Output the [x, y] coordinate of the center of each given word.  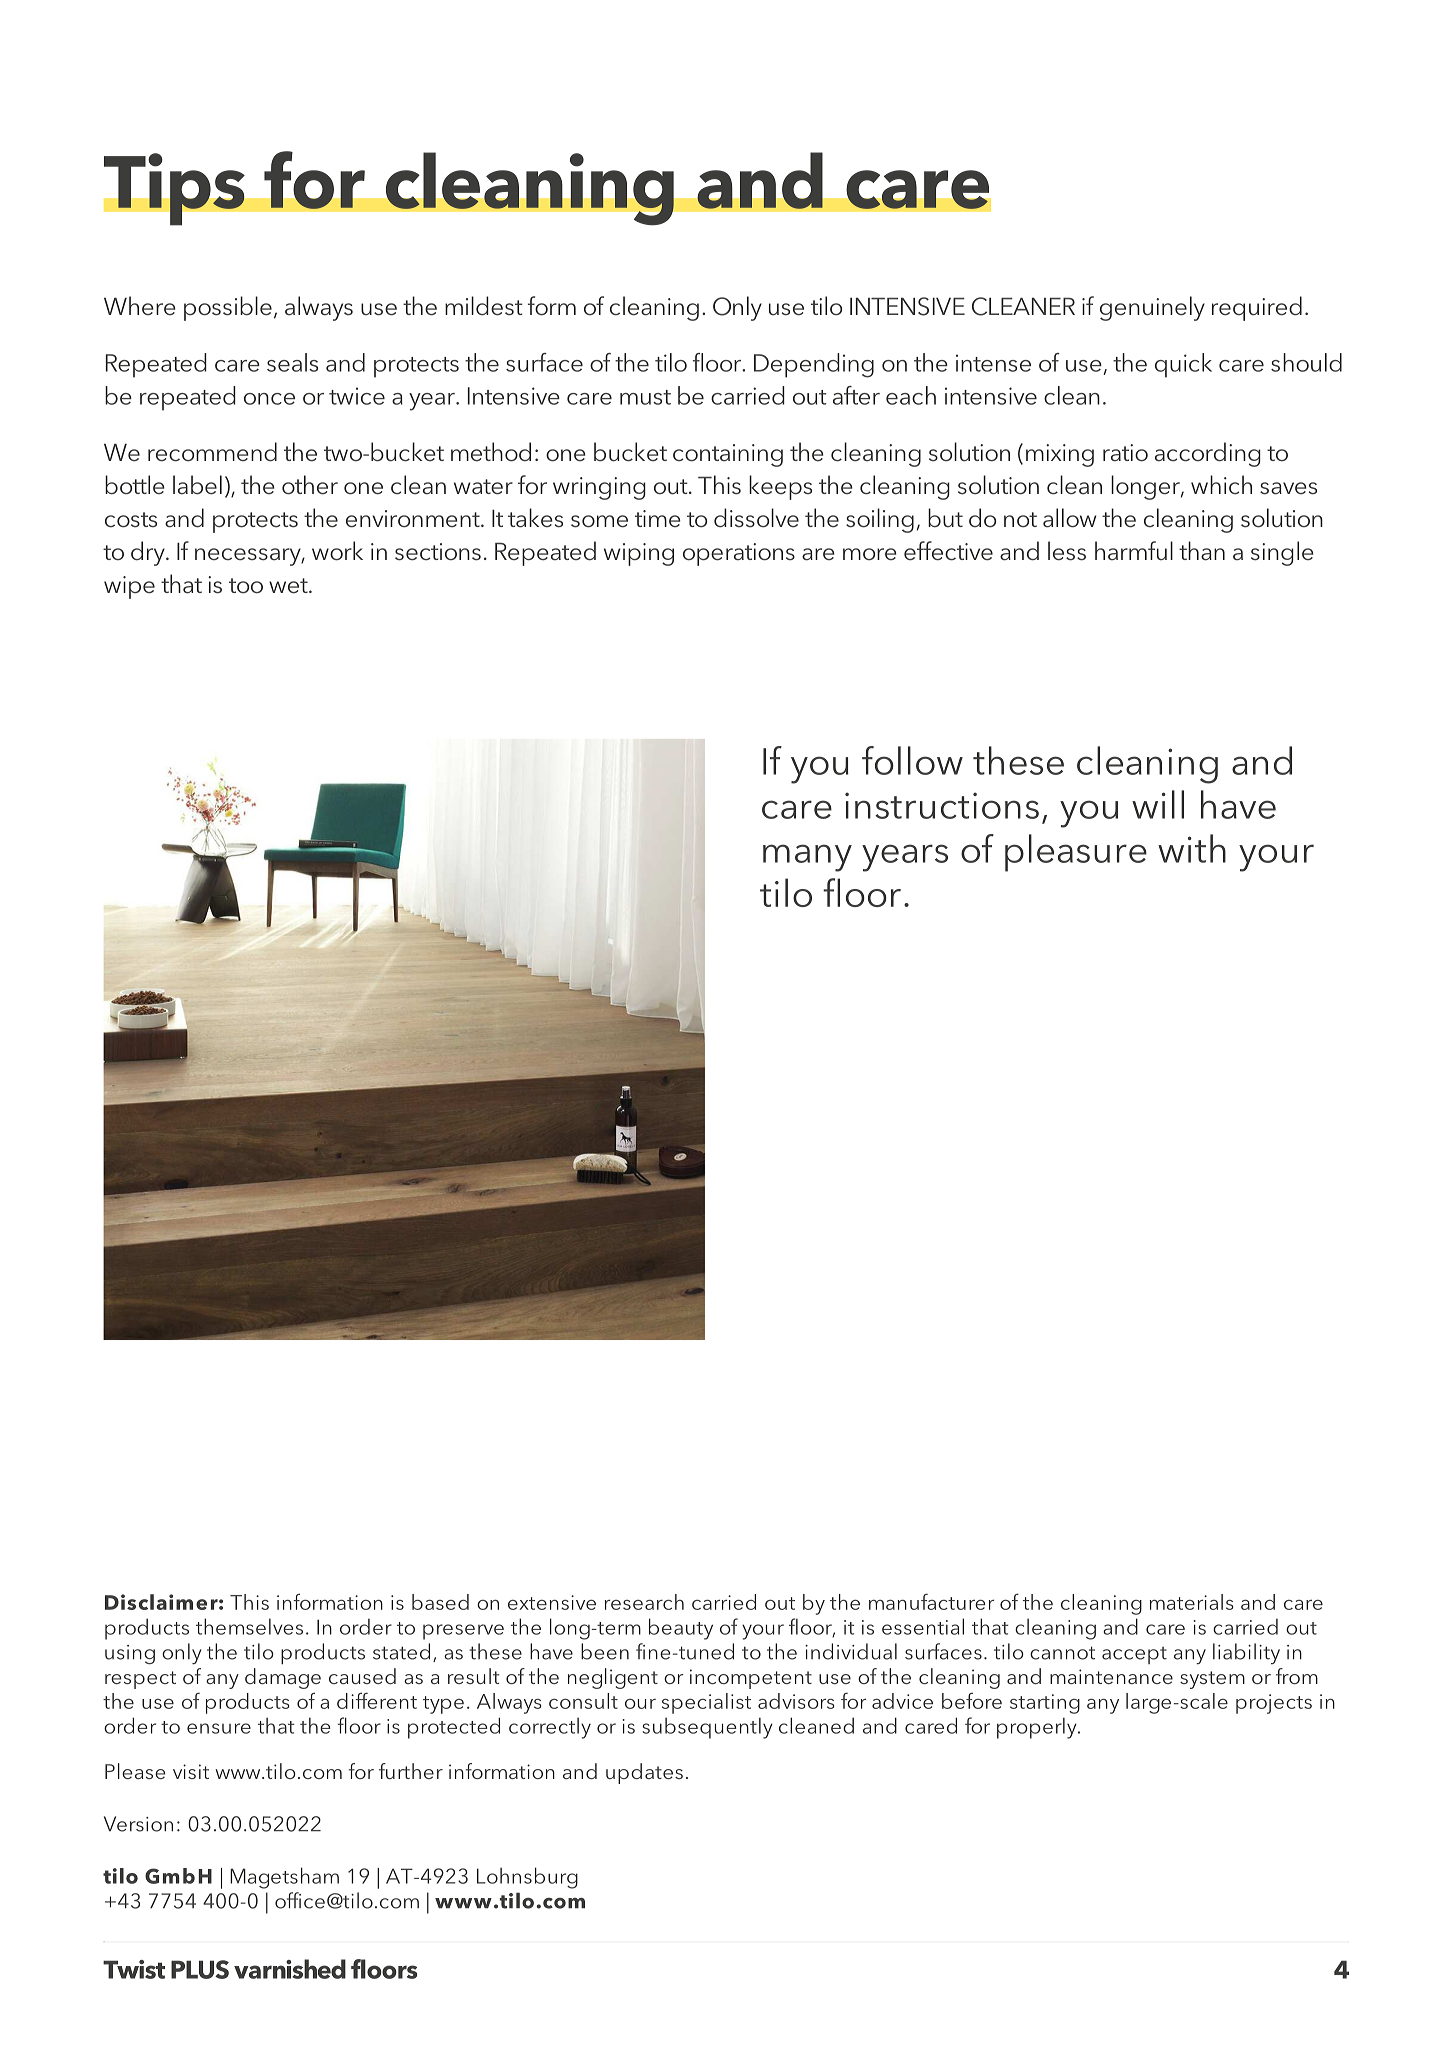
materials [1191, 1602]
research [644, 1602]
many [807, 858]
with [1192, 848]
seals [292, 362]
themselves [249, 1626]
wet [289, 586]
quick [1183, 365]
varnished [290, 1969]
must [645, 397]
